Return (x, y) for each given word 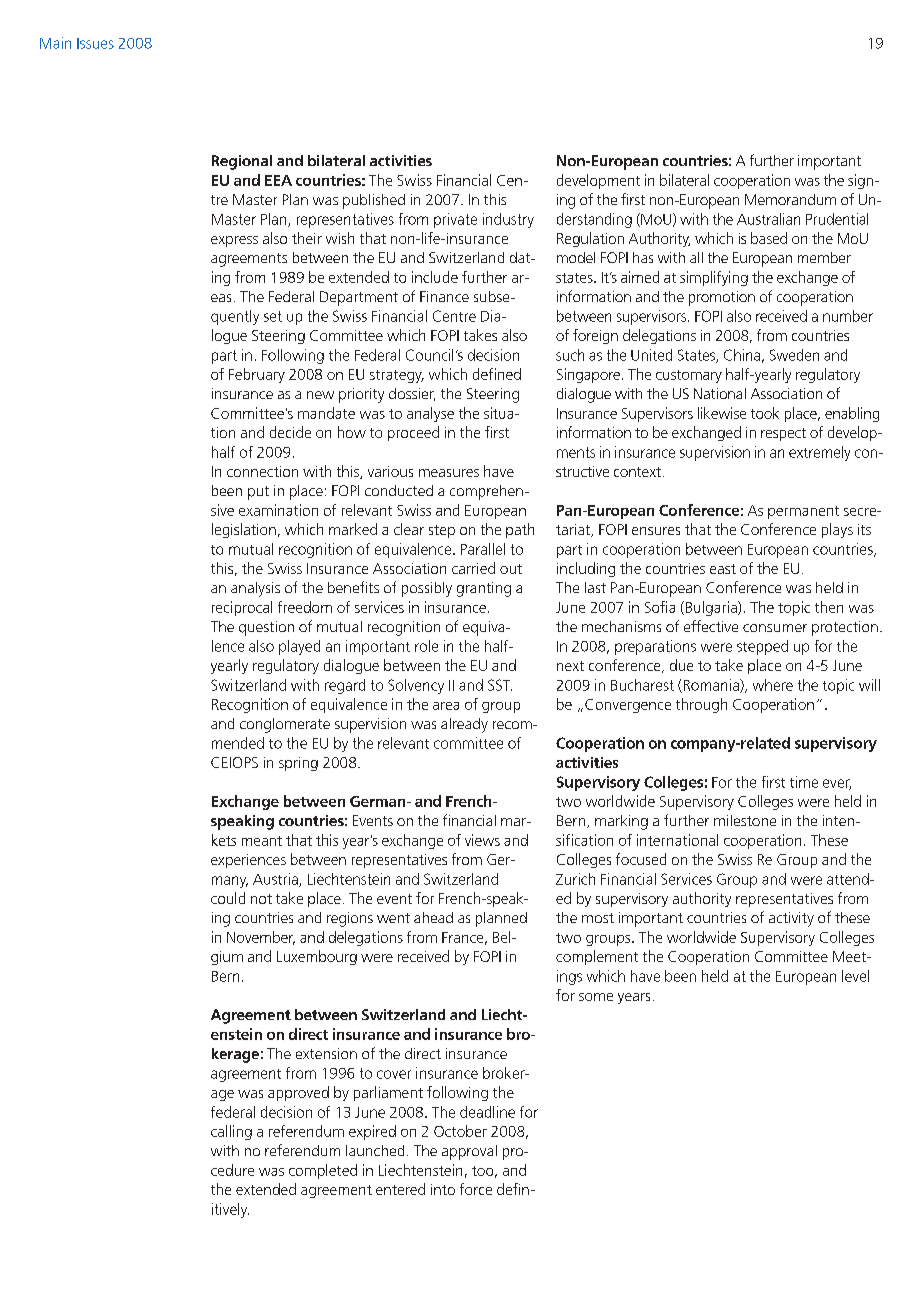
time (804, 782)
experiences (248, 861)
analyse (430, 414)
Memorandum (790, 199)
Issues (95, 43)
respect (783, 434)
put (258, 493)
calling (231, 1132)
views (482, 840)
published (374, 201)
